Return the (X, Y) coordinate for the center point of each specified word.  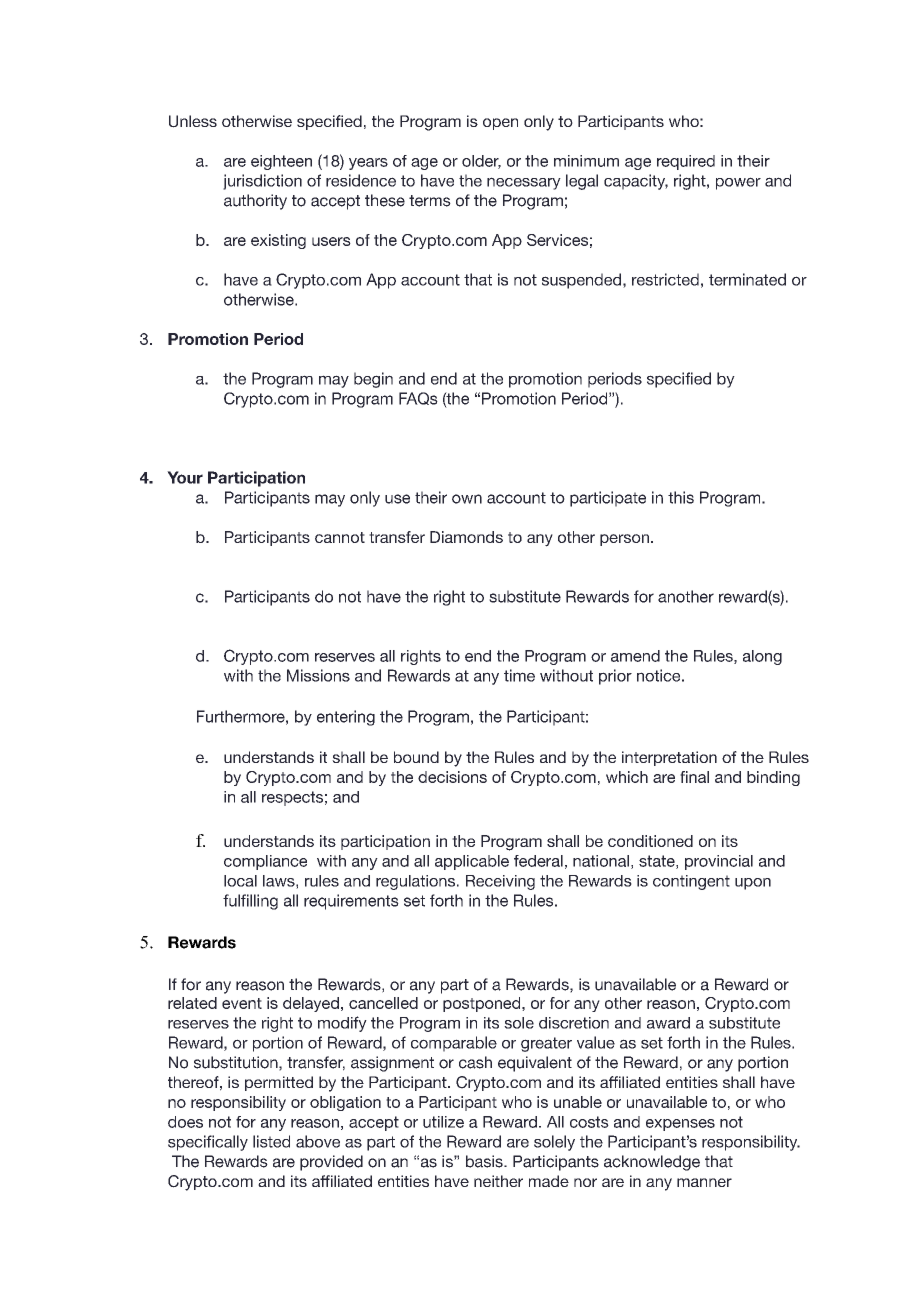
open (500, 124)
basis (485, 1161)
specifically (208, 1143)
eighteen (281, 162)
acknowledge (652, 1163)
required (686, 162)
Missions (318, 675)
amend (635, 656)
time (519, 675)
